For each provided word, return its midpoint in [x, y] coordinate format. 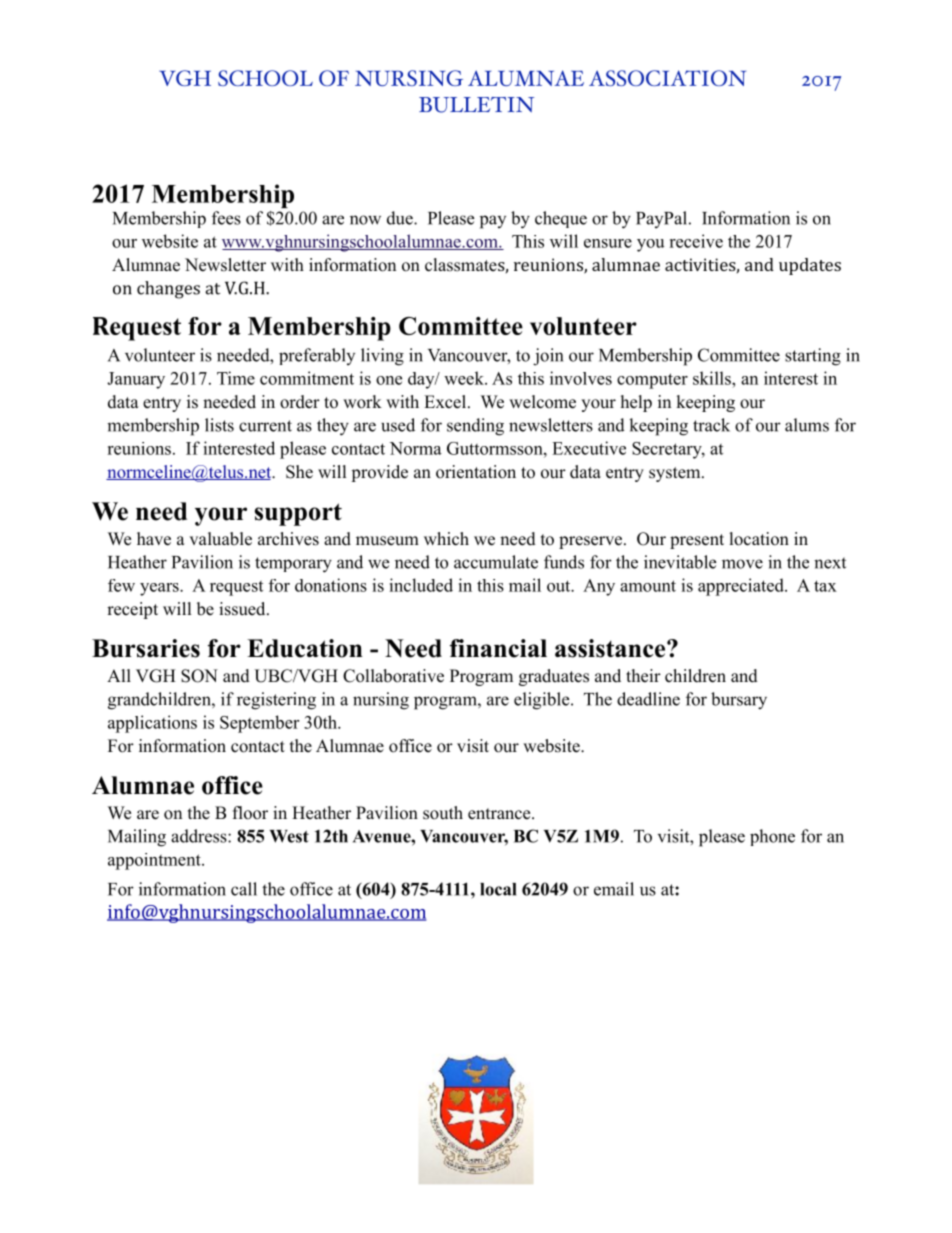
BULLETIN [476, 105]
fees [226, 218]
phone [772, 837]
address [200, 836]
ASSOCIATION [667, 78]
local [498, 889]
